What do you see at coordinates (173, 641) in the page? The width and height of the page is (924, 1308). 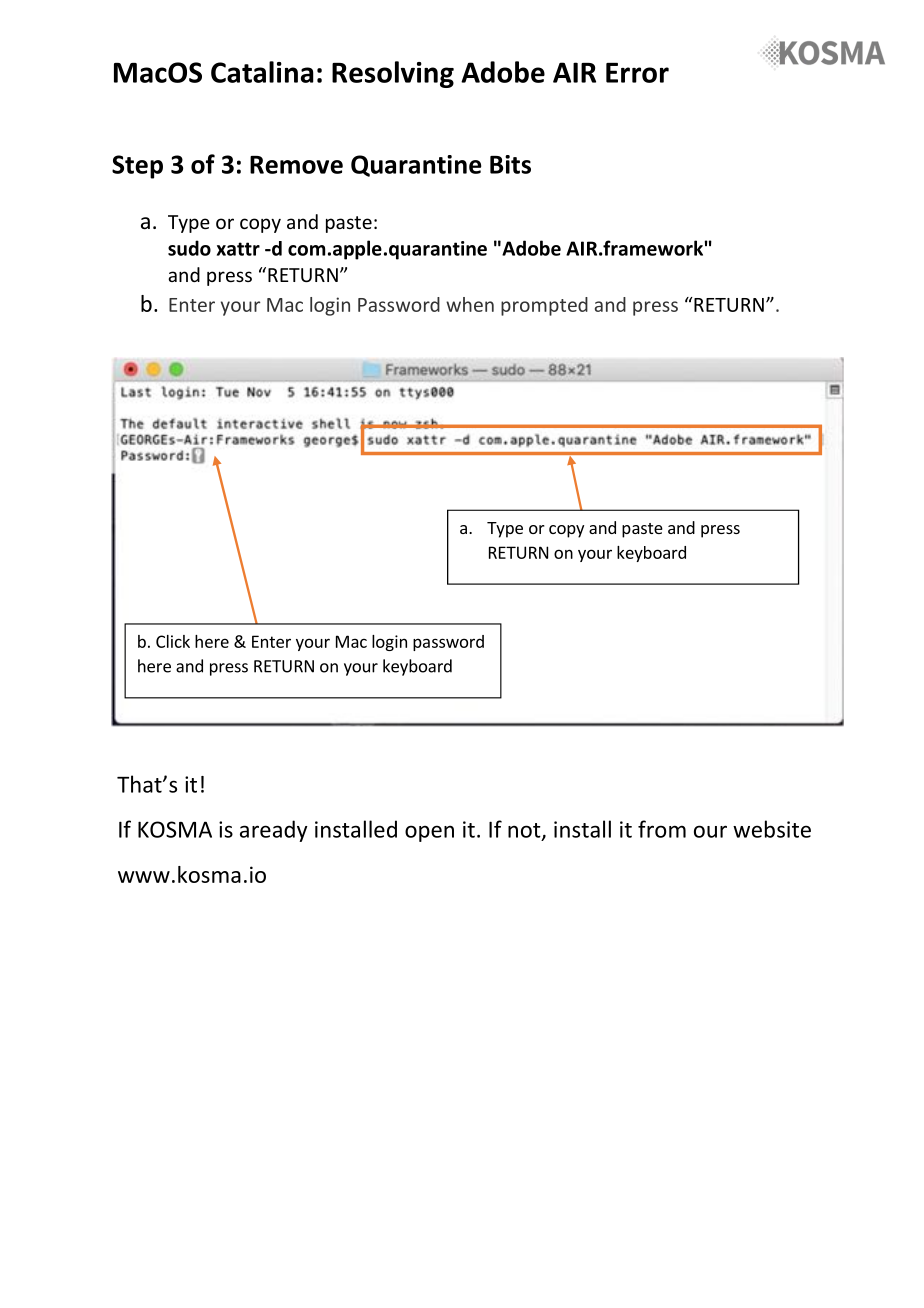 I see `Click` at bounding box center [173, 641].
